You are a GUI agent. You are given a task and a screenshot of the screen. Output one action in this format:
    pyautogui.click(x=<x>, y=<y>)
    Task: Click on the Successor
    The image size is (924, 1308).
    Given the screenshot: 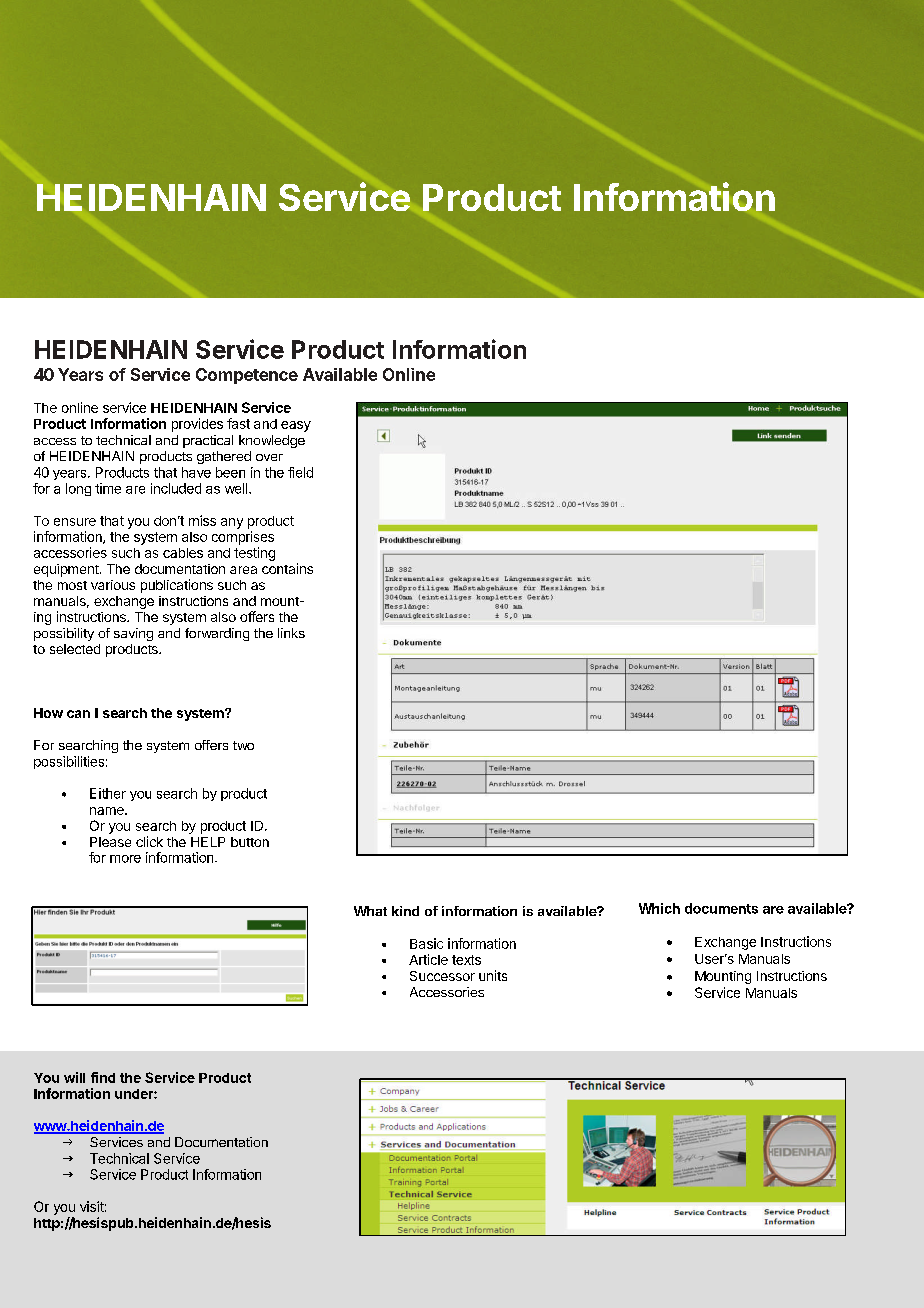 What is the action you would take?
    pyautogui.click(x=442, y=976)
